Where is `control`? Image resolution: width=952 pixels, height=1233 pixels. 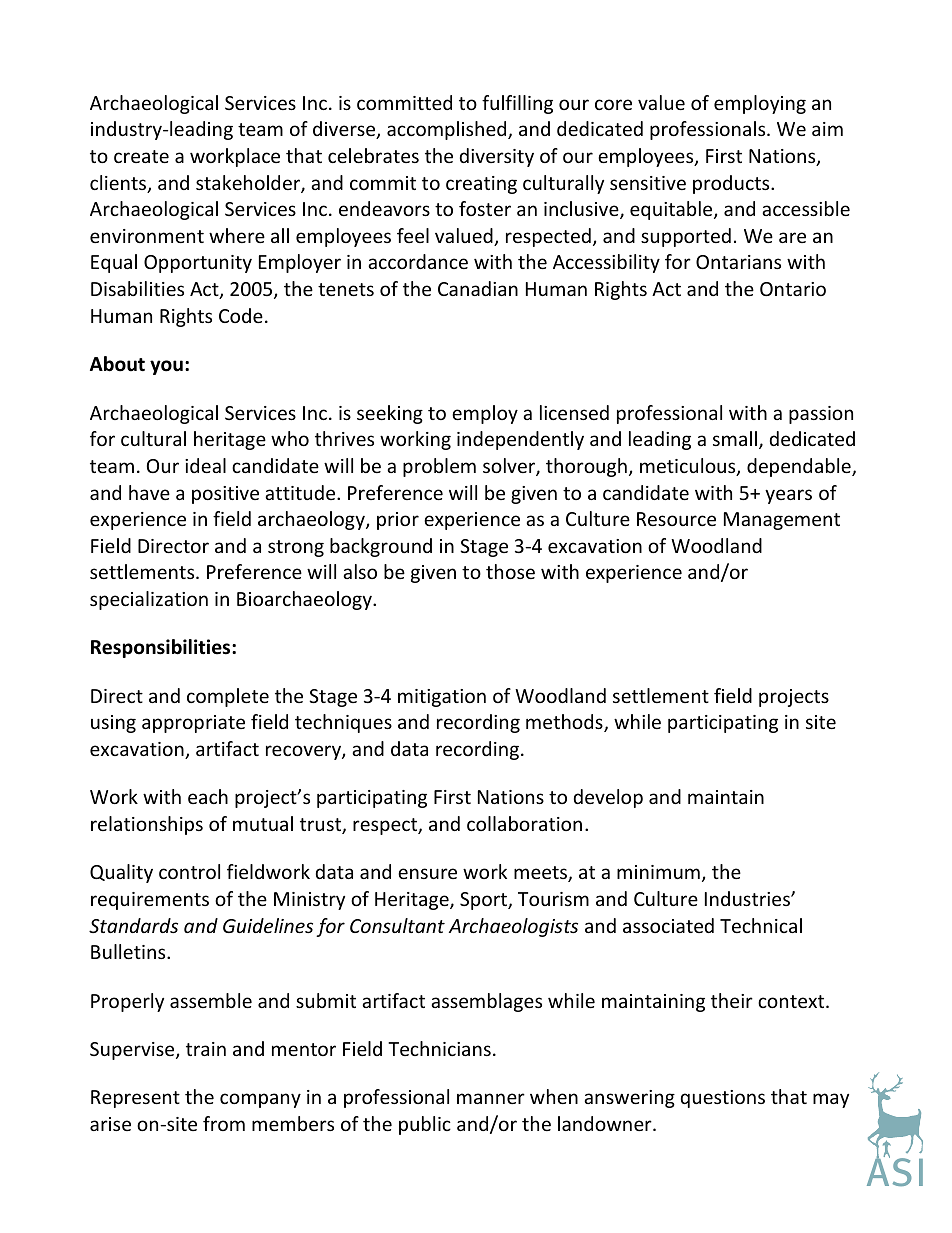
control is located at coordinates (189, 871).
